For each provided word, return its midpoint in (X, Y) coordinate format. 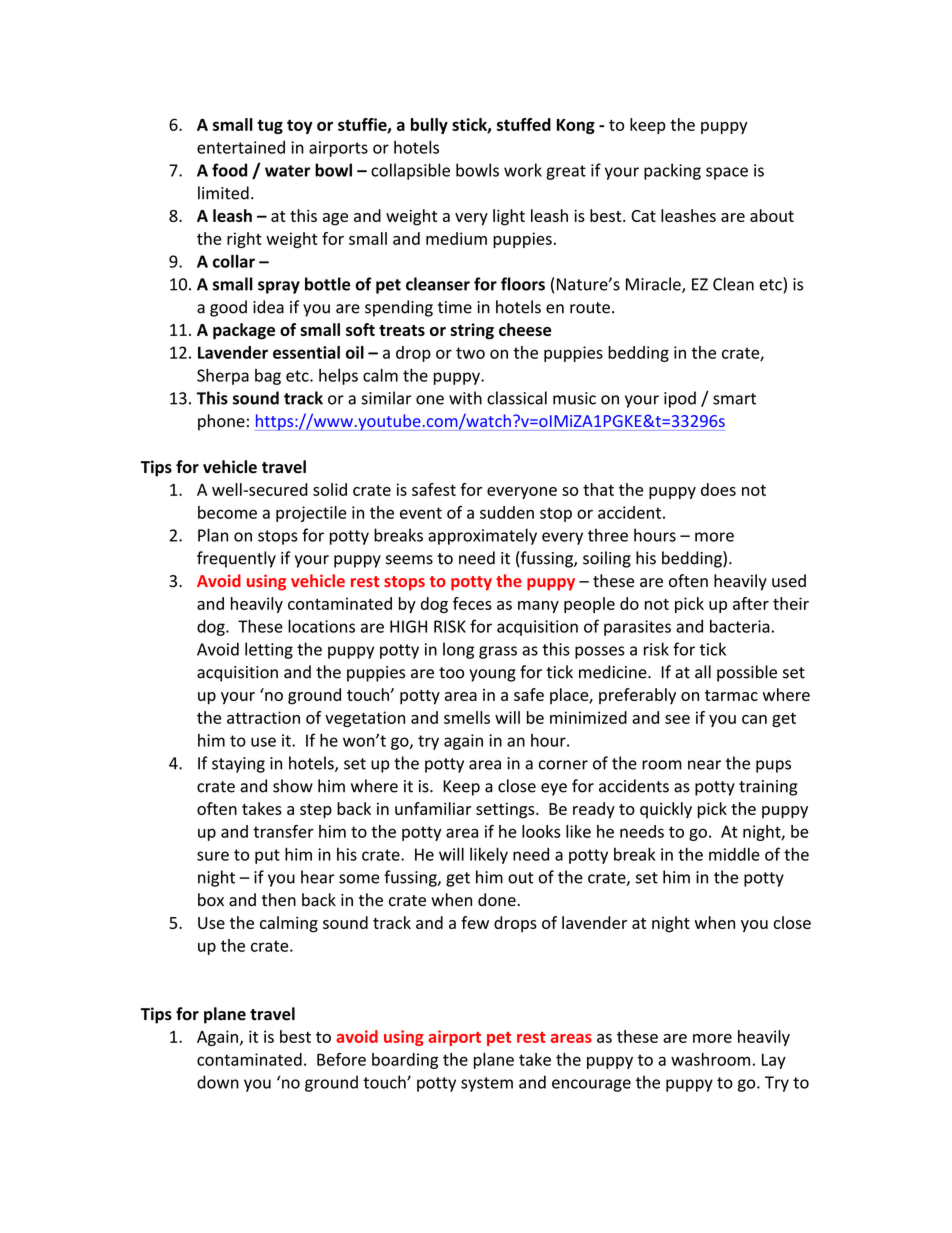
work (523, 170)
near (704, 765)
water (287, 171)
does (718, 489)
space (727, 173)
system (487, 1084)
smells (467, 717)
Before (341, 1059)
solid (330, 489)
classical (517, 398)
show (293, 786)
